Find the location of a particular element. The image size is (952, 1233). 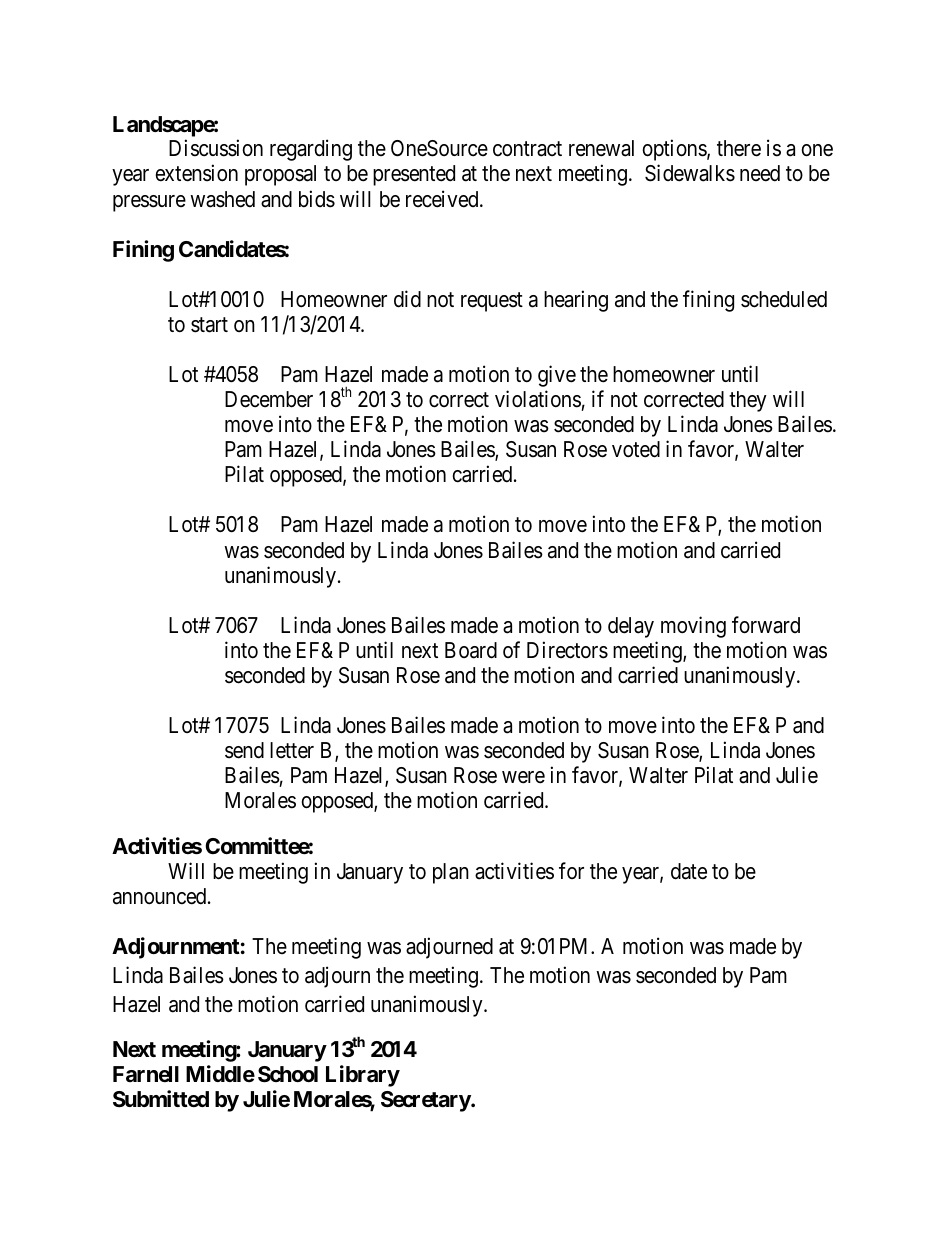

send is located at coordinates (244, 750).
